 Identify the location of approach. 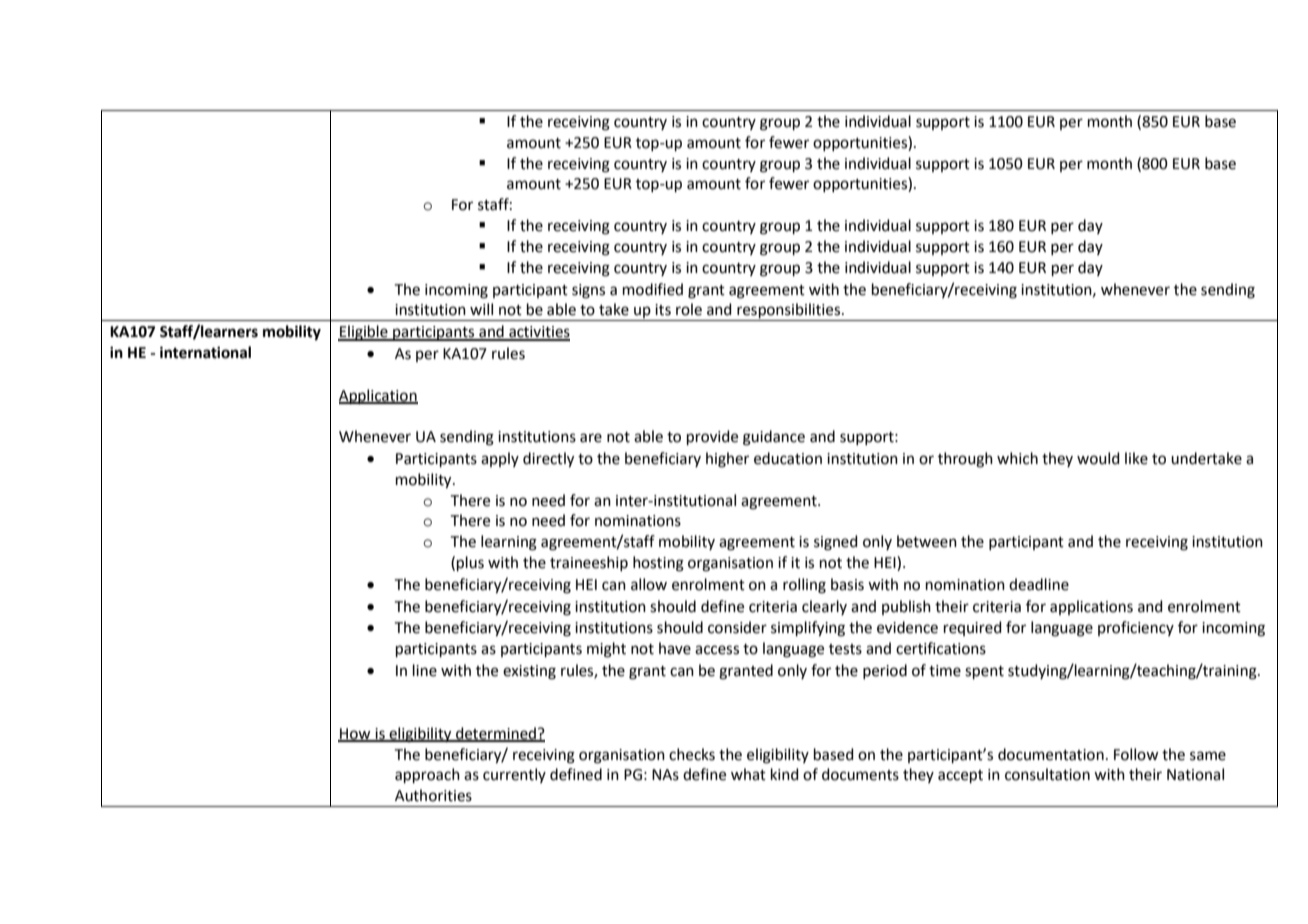
(427, 775).
